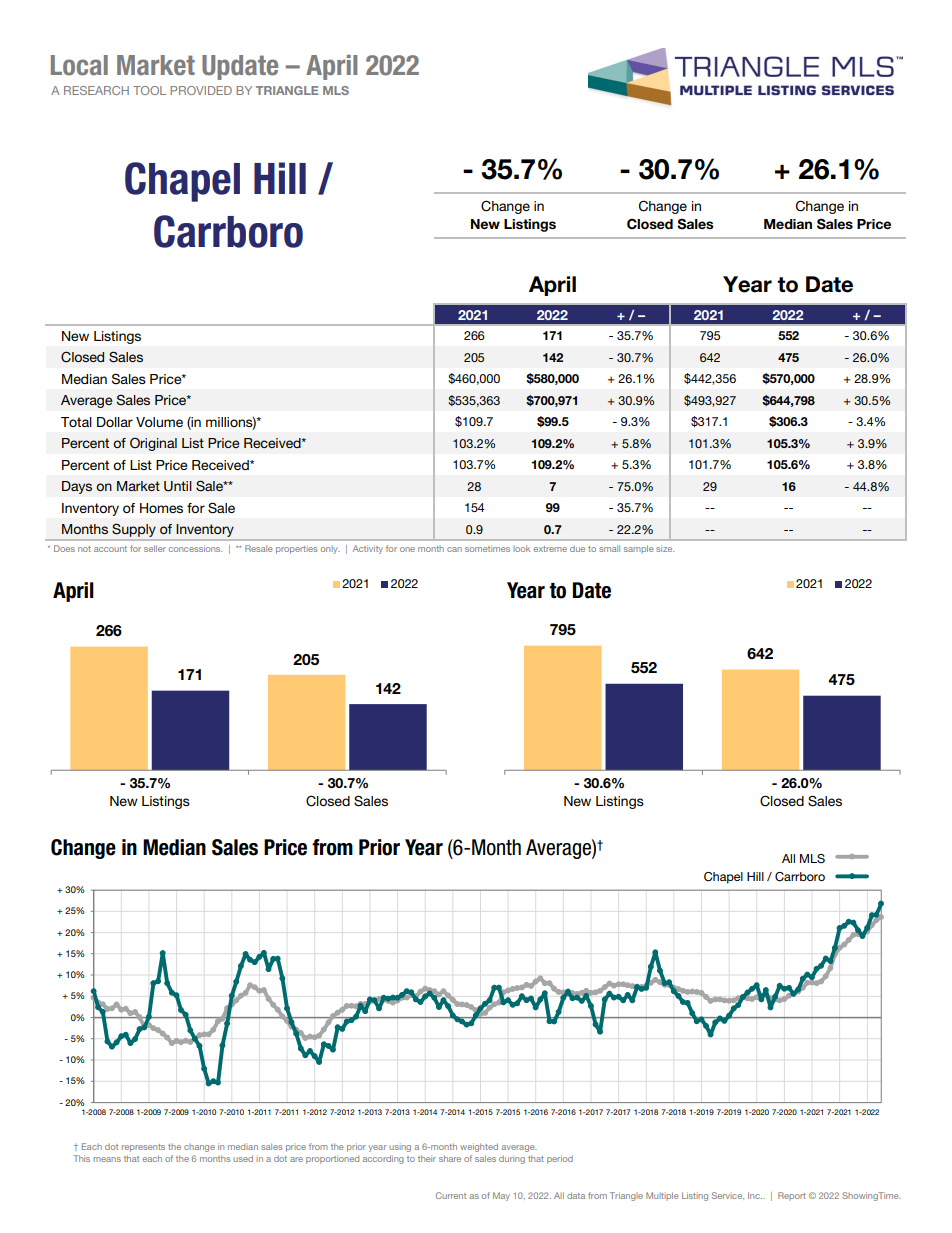 The height and width of the screenshot is (1233, 952). Describe the element at coordinates (638, 549) in the screenshot. I see `sample` at that location.
